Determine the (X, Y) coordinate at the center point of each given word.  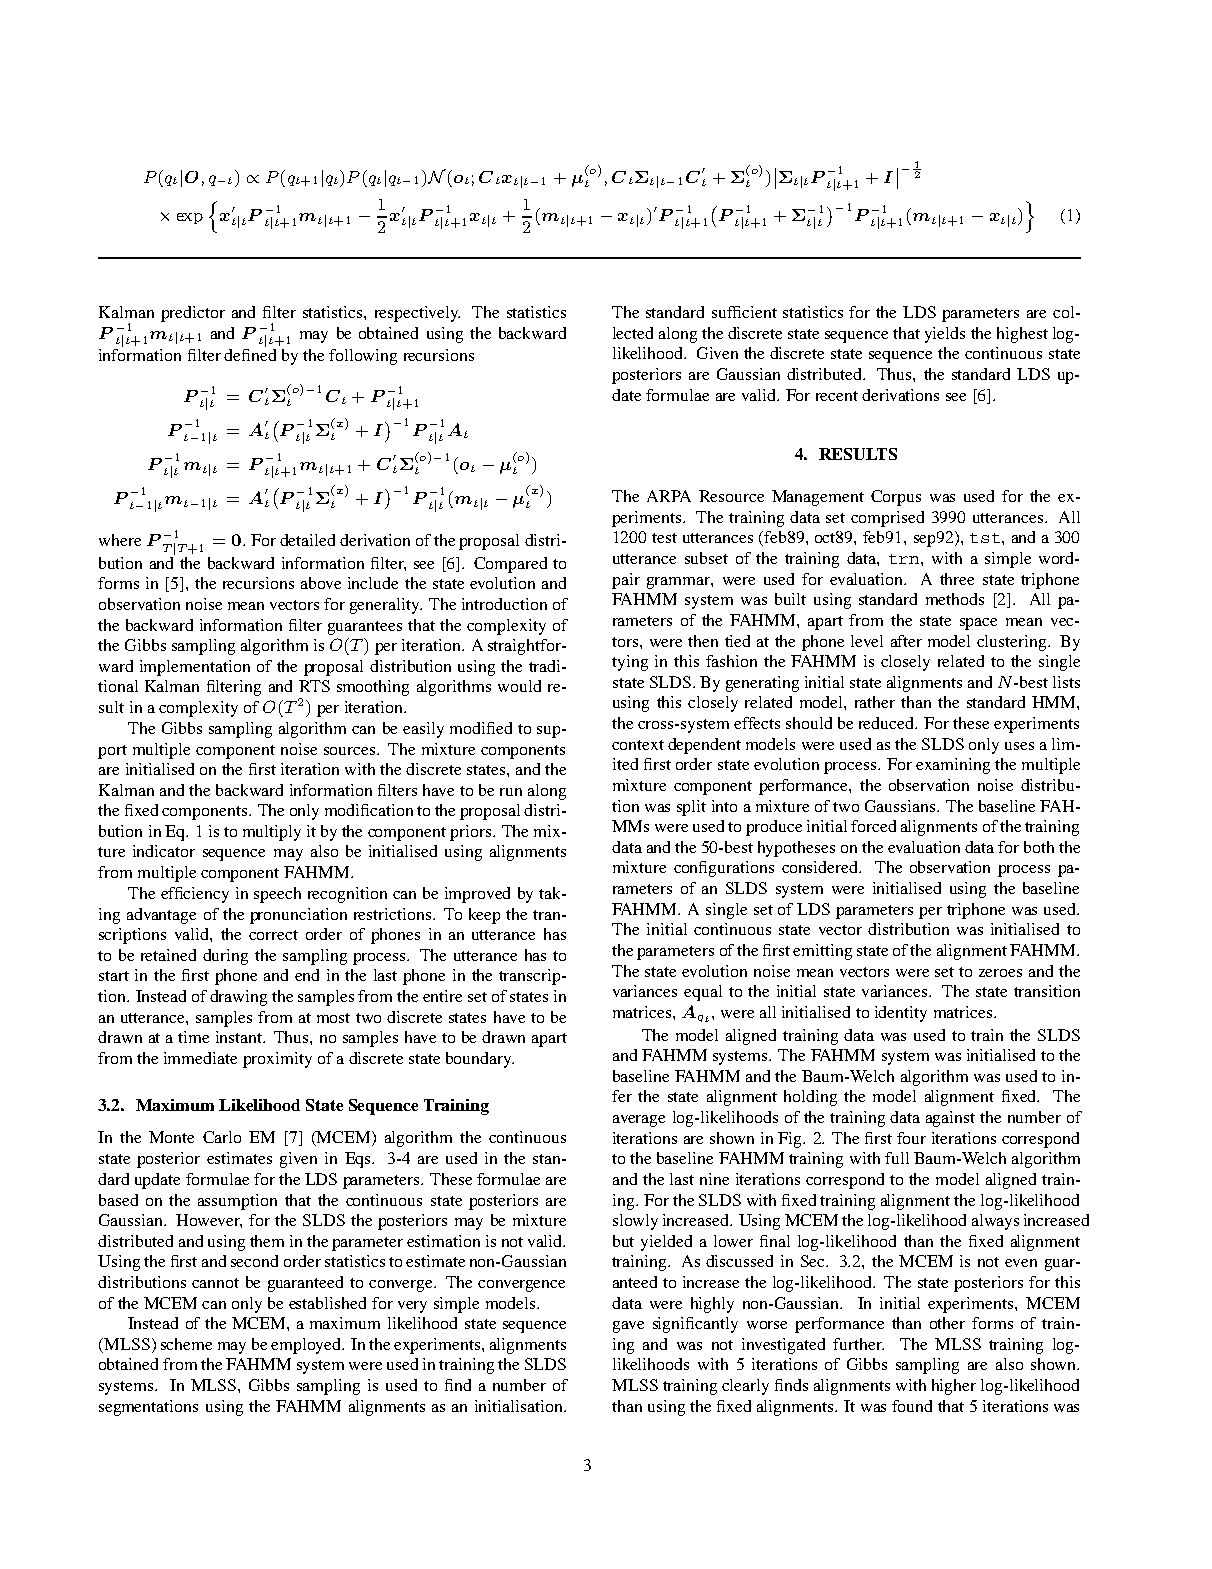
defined (250, 355)
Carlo (222, 1137)
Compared (510, 565)
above (321, 583)
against (950, 1119)
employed (307, 1346)
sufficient (744, 312)
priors (472, 833)
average (639, 1121)
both (1039, 847)
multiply (272, 833)
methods (955, 599)
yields (945, 335)
